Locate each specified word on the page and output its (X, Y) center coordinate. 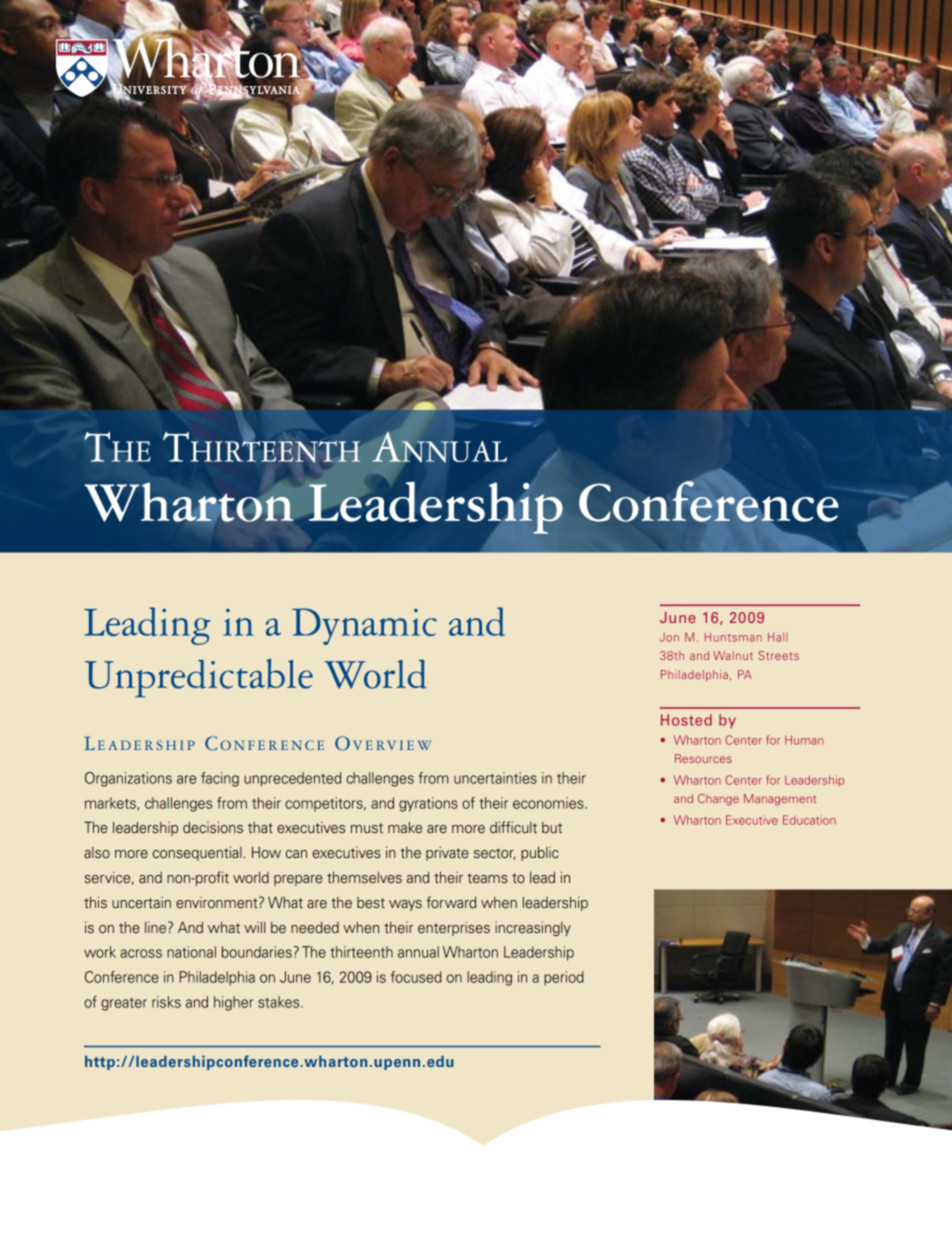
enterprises (454, 929)
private (447, 854)
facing (220, 779)
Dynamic (364, 626)
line (157, 927)
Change (718, 800)
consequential (197, 854)
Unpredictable (199, 678)
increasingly (533, 929)
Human (804, 740)
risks (166, 1002)
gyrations (428, 804)
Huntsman (733, 637)
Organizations (128, 779)
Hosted (686, 720)
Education (809, 820)
